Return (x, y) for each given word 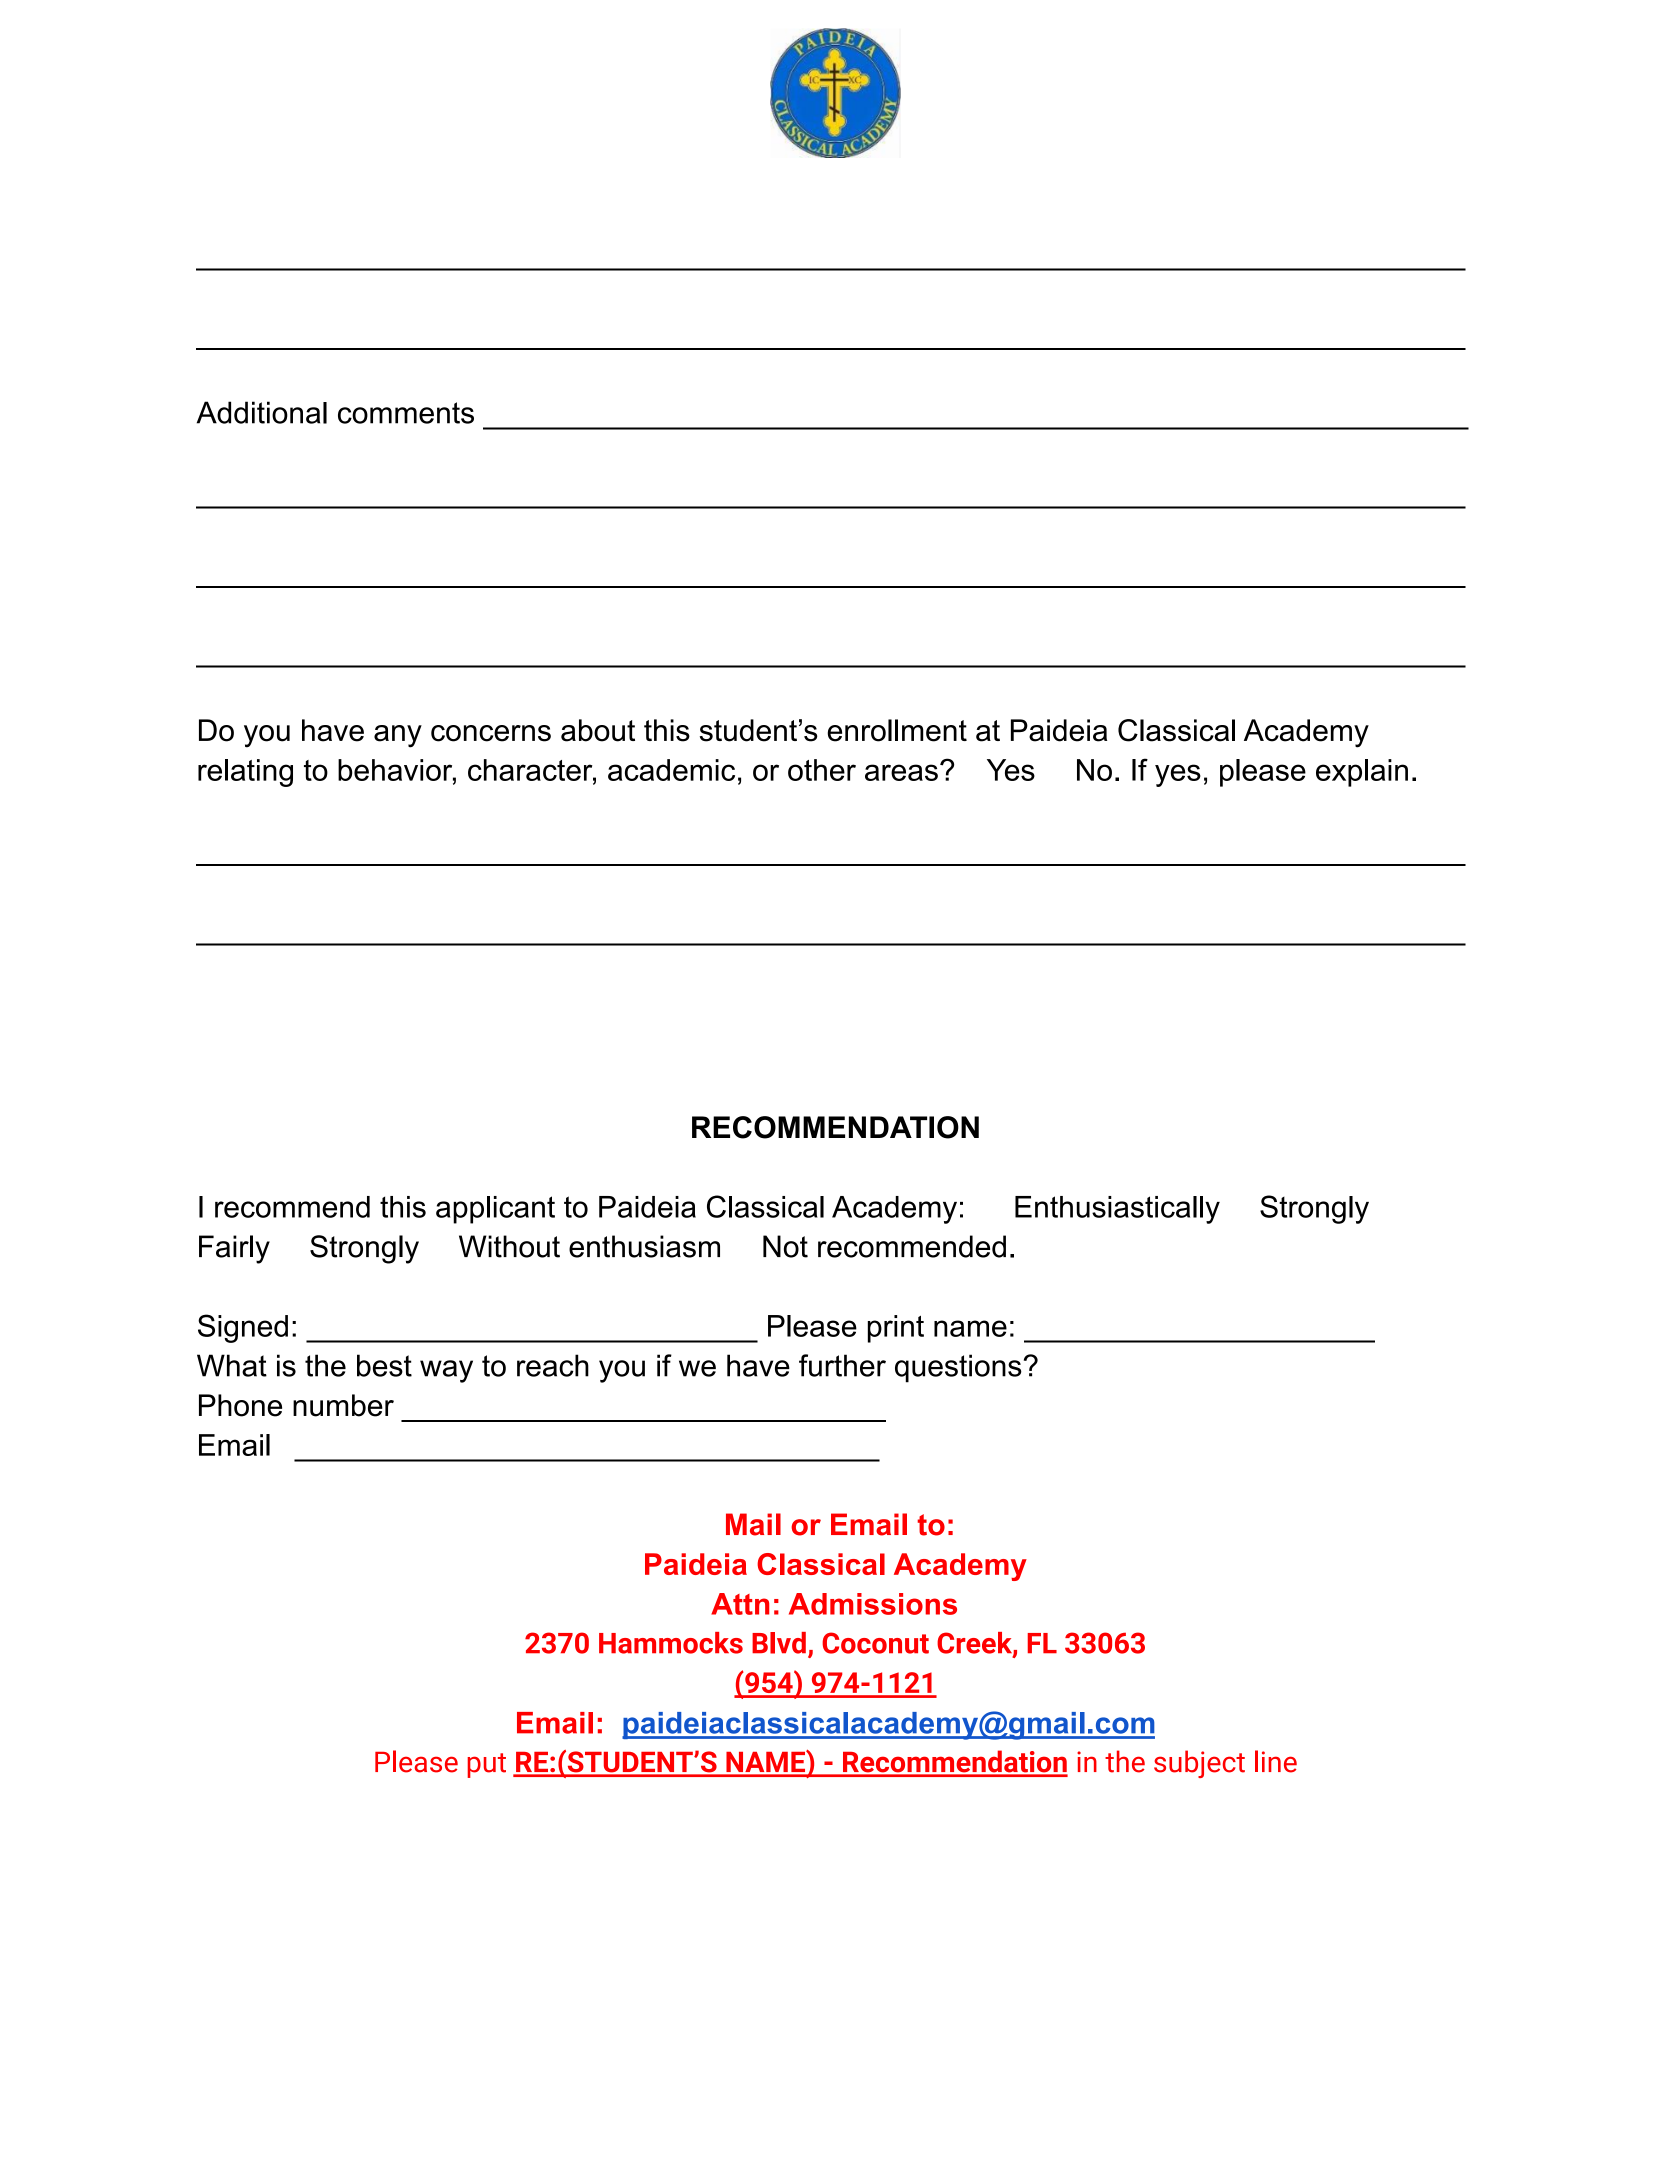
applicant (495, 1210)
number (343, 1405)
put (486, 1765)
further (842, 1365)
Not (785, 1246)
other (822, 770)
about (598, 730)
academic (671, 770)
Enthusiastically (1117, 1210)
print (896, 1329)
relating (245, 773)
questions (958, 1368)
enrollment (897, 730)
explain (1362, 773)
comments (406, 413)
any (398, 736)
